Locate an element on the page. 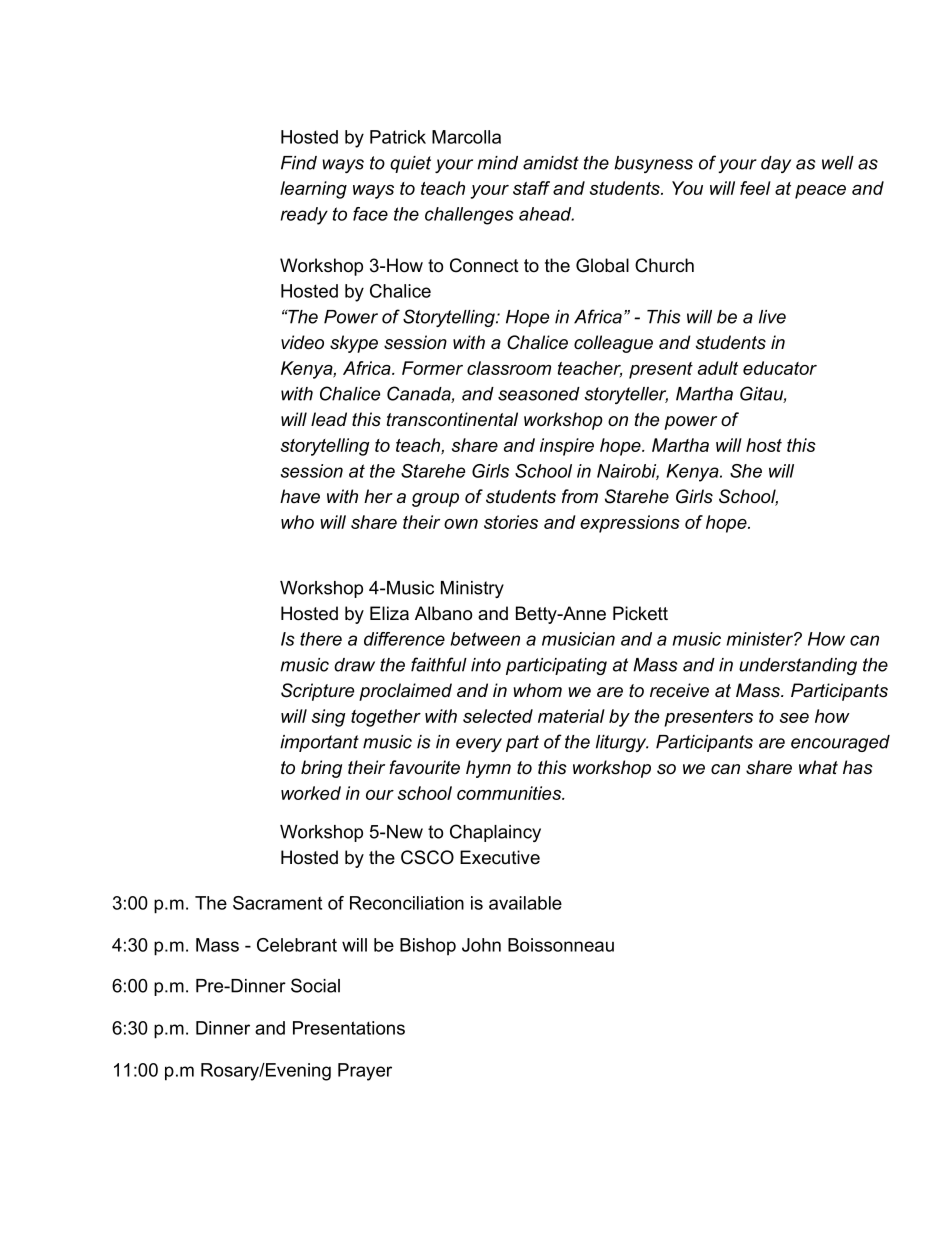  John is located at coordinates (481, 945).
